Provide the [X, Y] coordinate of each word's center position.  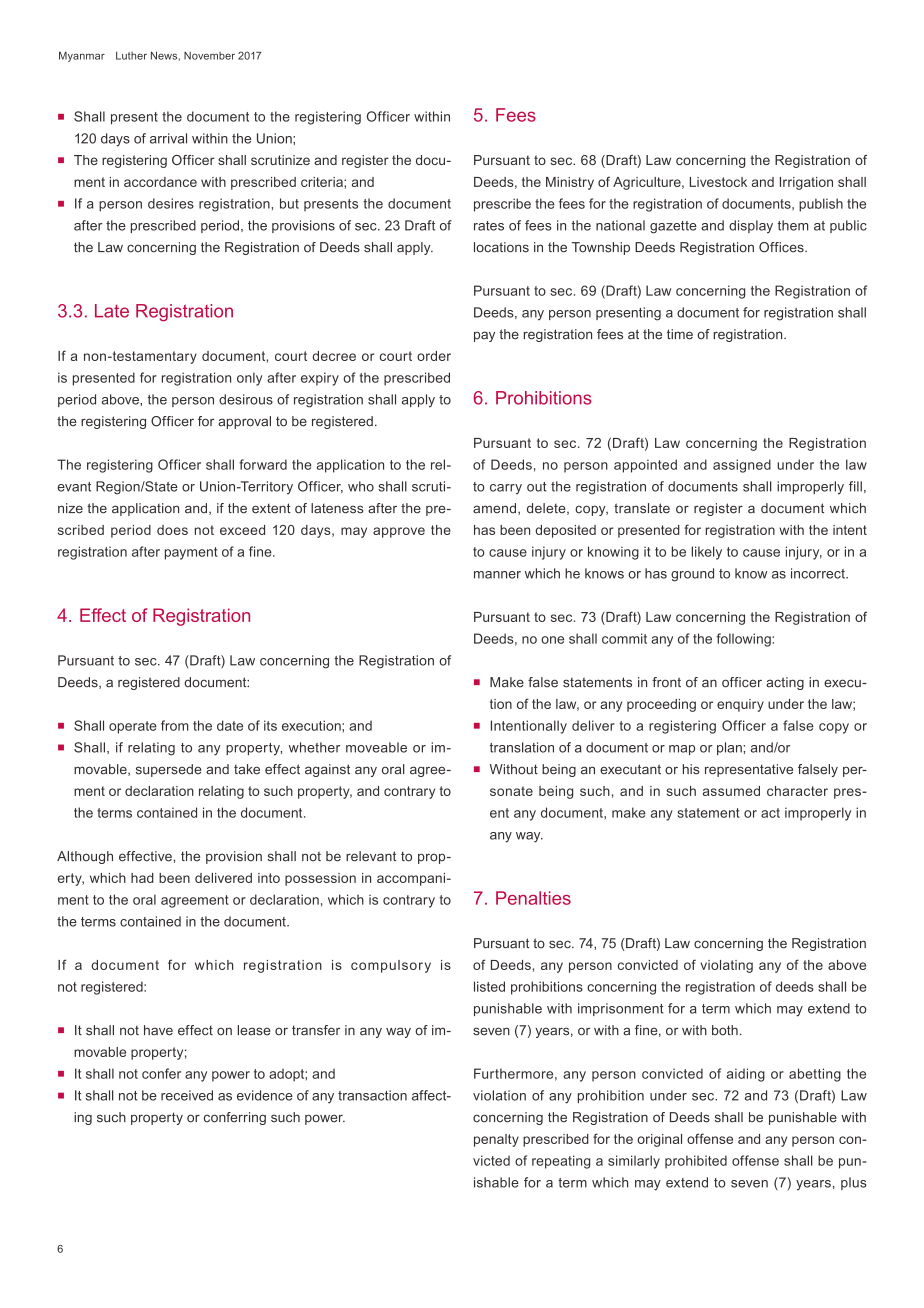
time [680, 334]
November [209, 56]
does [172, 530]
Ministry [570, 183]
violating [726, 966]
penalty [496, 1140]
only [249, 379]
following [745, 640]
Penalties [533, 898]
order [434, 356]
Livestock [718, 182]
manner [497, 575]
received [187, 1095]
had [142, 878]
